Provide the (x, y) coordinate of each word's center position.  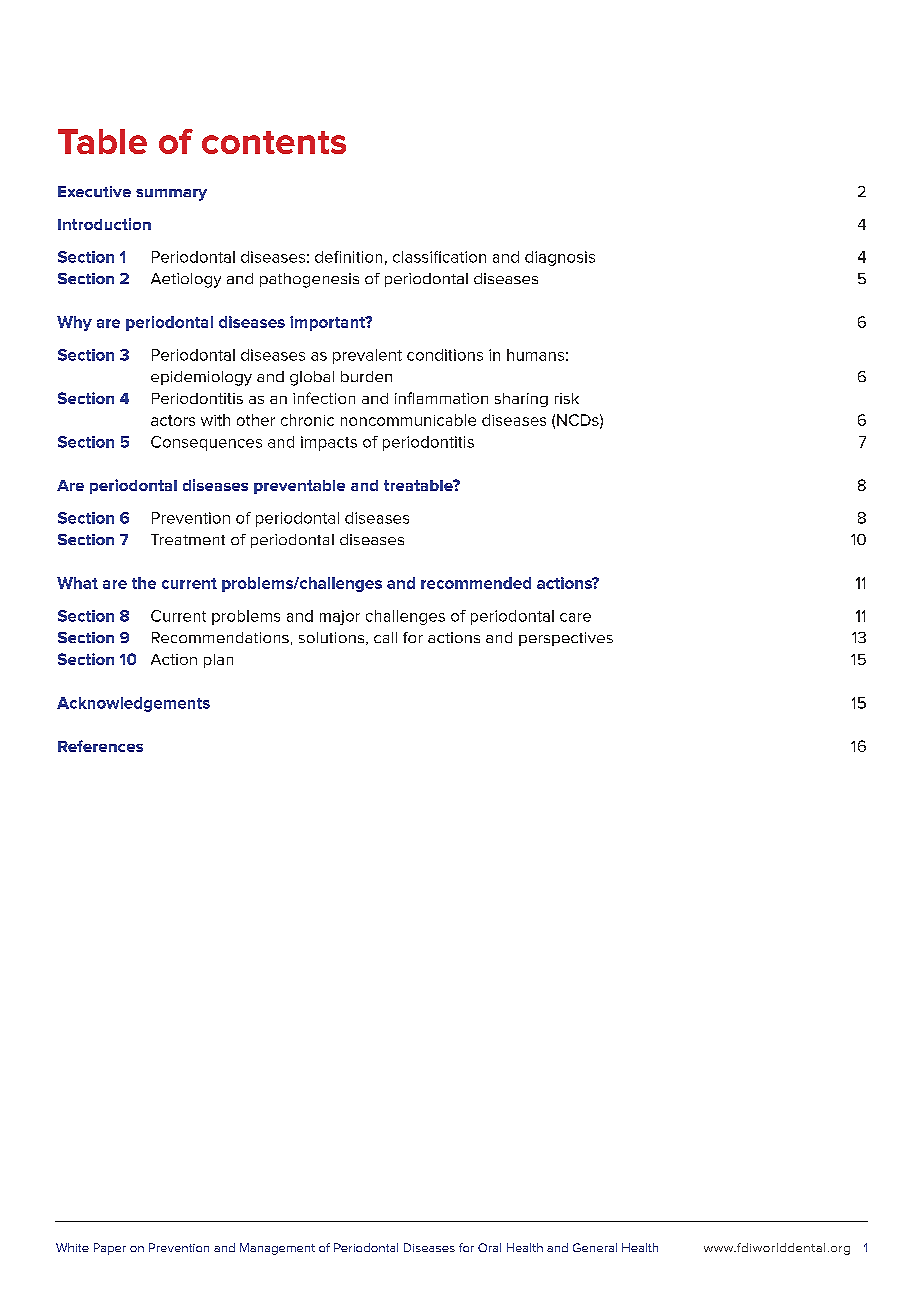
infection (324, 398)
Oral (489, 1247)
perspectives (566, 639)
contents (274, 142)
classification (439, 257)
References (100, 746)
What (77, 583)
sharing (521, 400)
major (340, 617)
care (575, 617)
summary (171, 195)
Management (277, 1249)
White (72, 1247)
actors (173, 420)
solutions (331, 637)
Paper (110, 1249)
